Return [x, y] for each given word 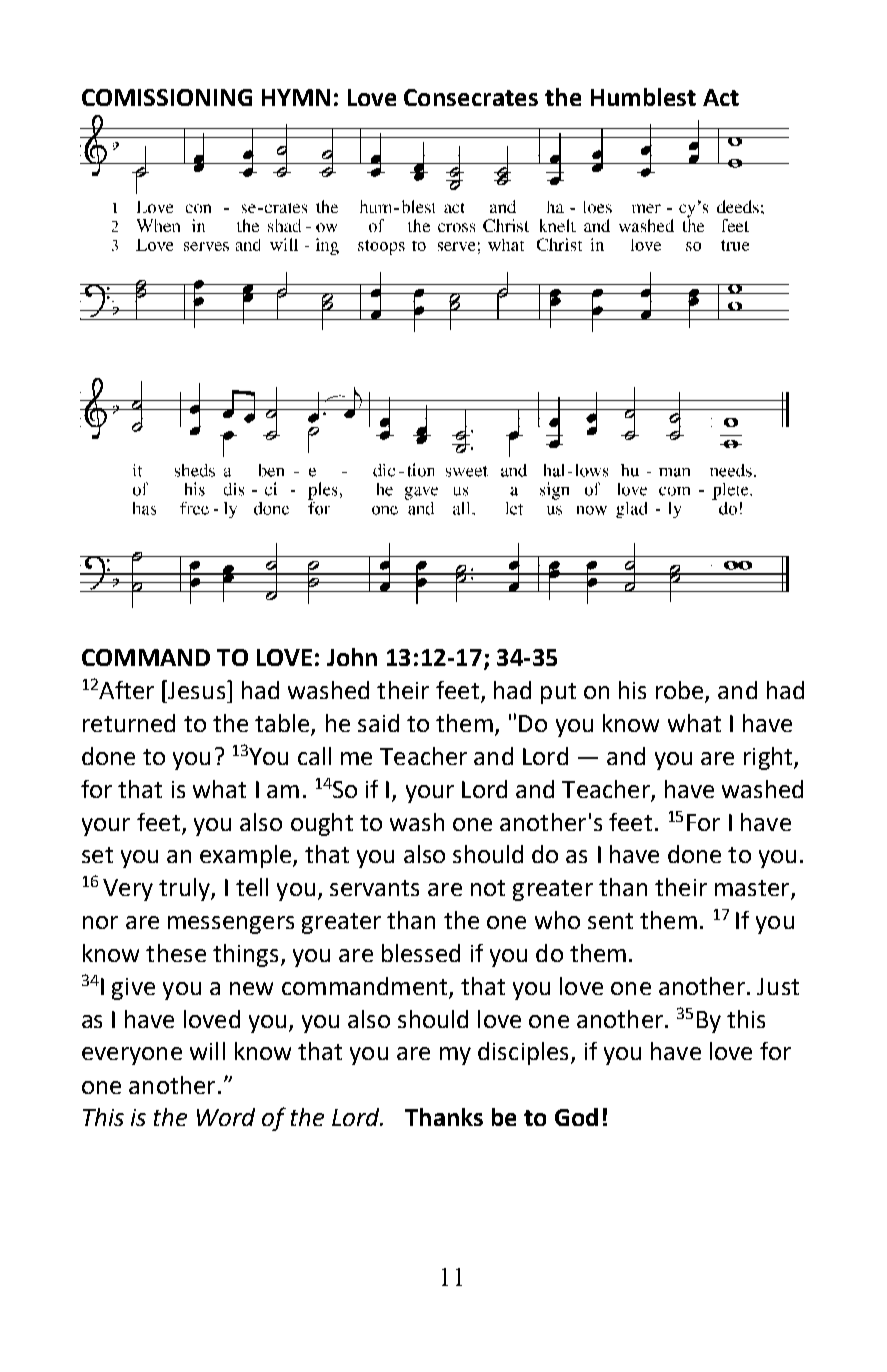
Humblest [643, 97]
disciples [523, 1053]
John [352, 657]
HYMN [296, 97]
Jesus [195, 689]
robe [681, 691]
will [207, 1051]
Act [721, 97]
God [576, 1117]
